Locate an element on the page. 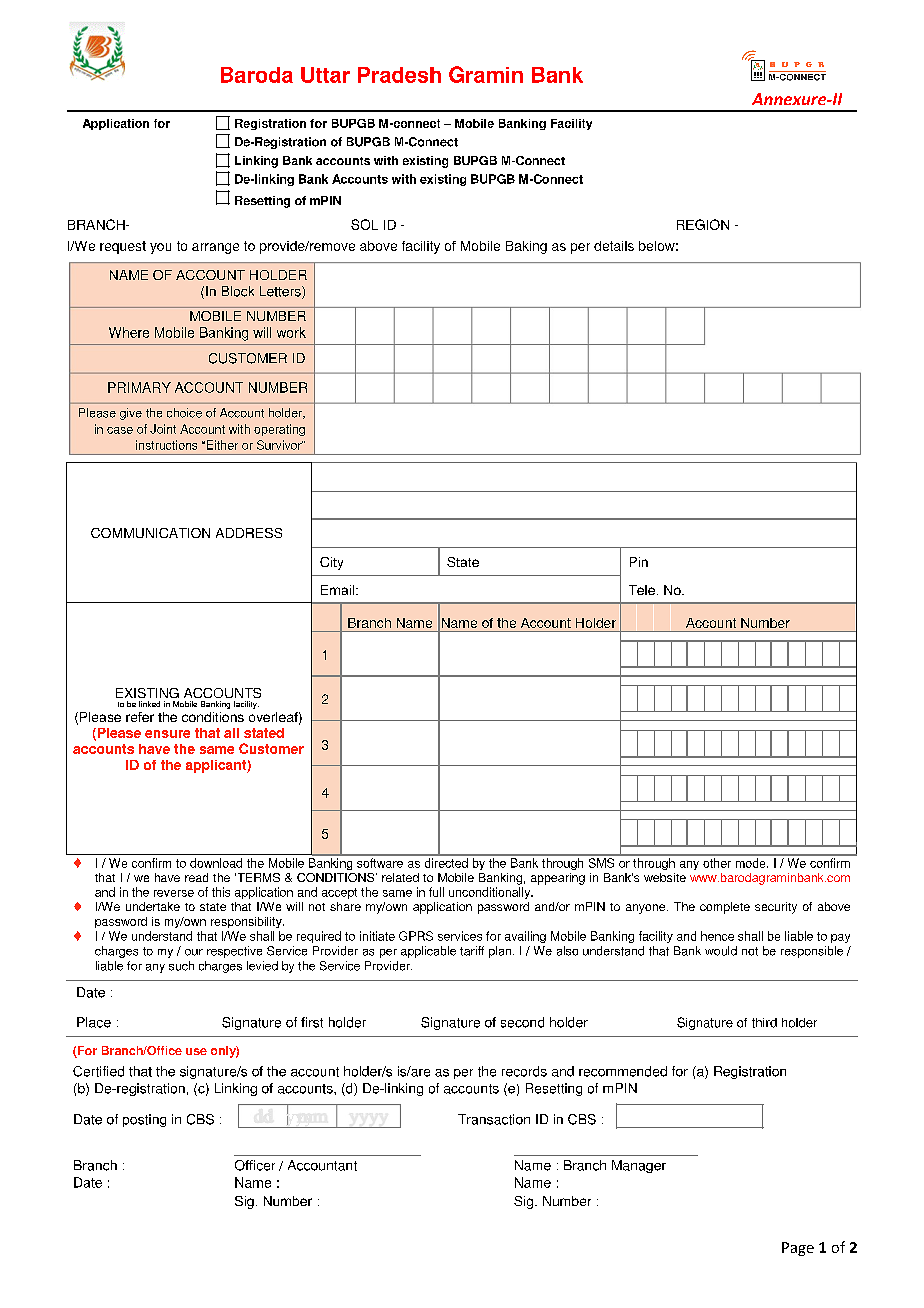 This document has height=1308, width=924. SOL is located at coordinates (364, 224).
